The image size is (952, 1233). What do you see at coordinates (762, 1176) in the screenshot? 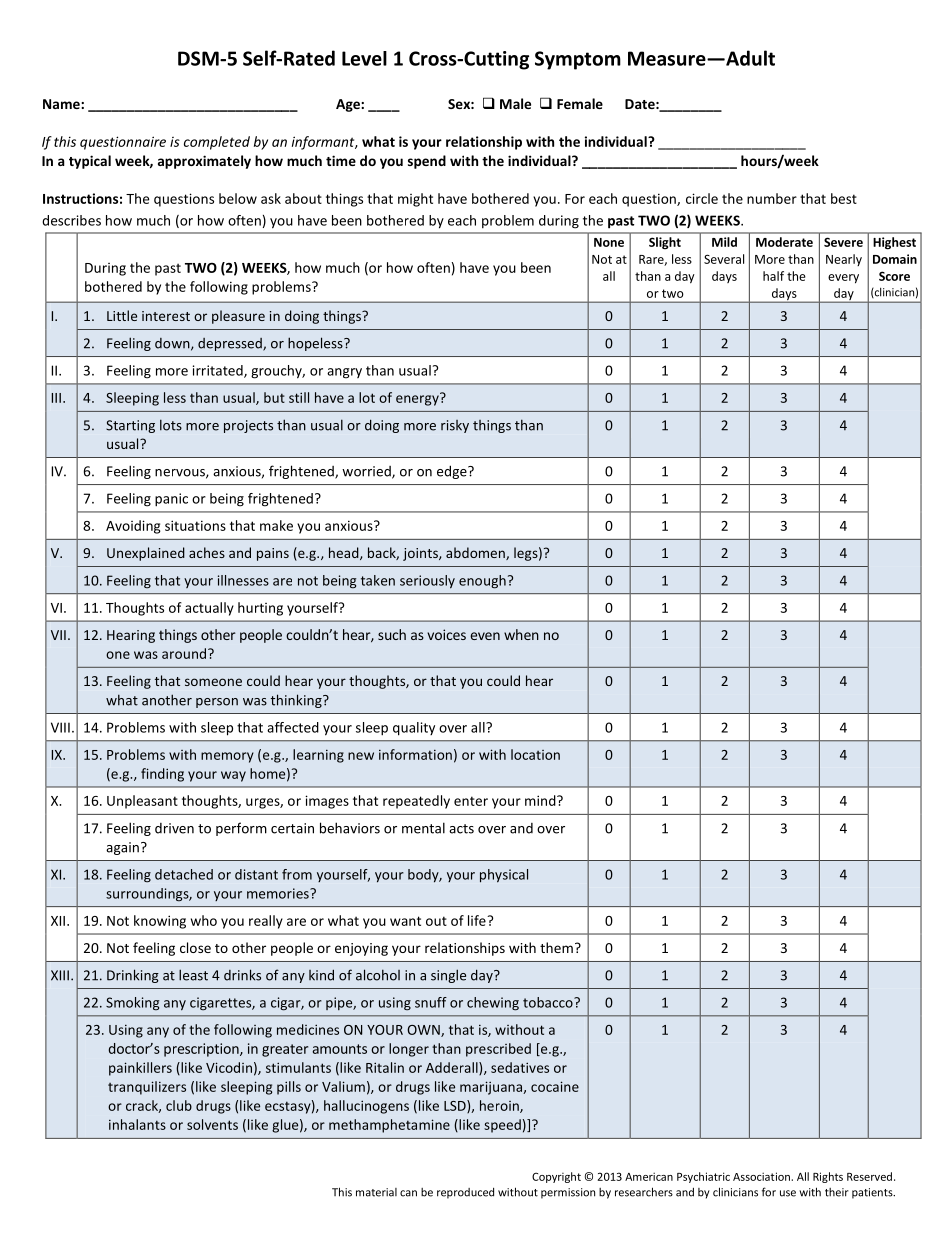
I see `Association` at bounding box center [762, 1176].
